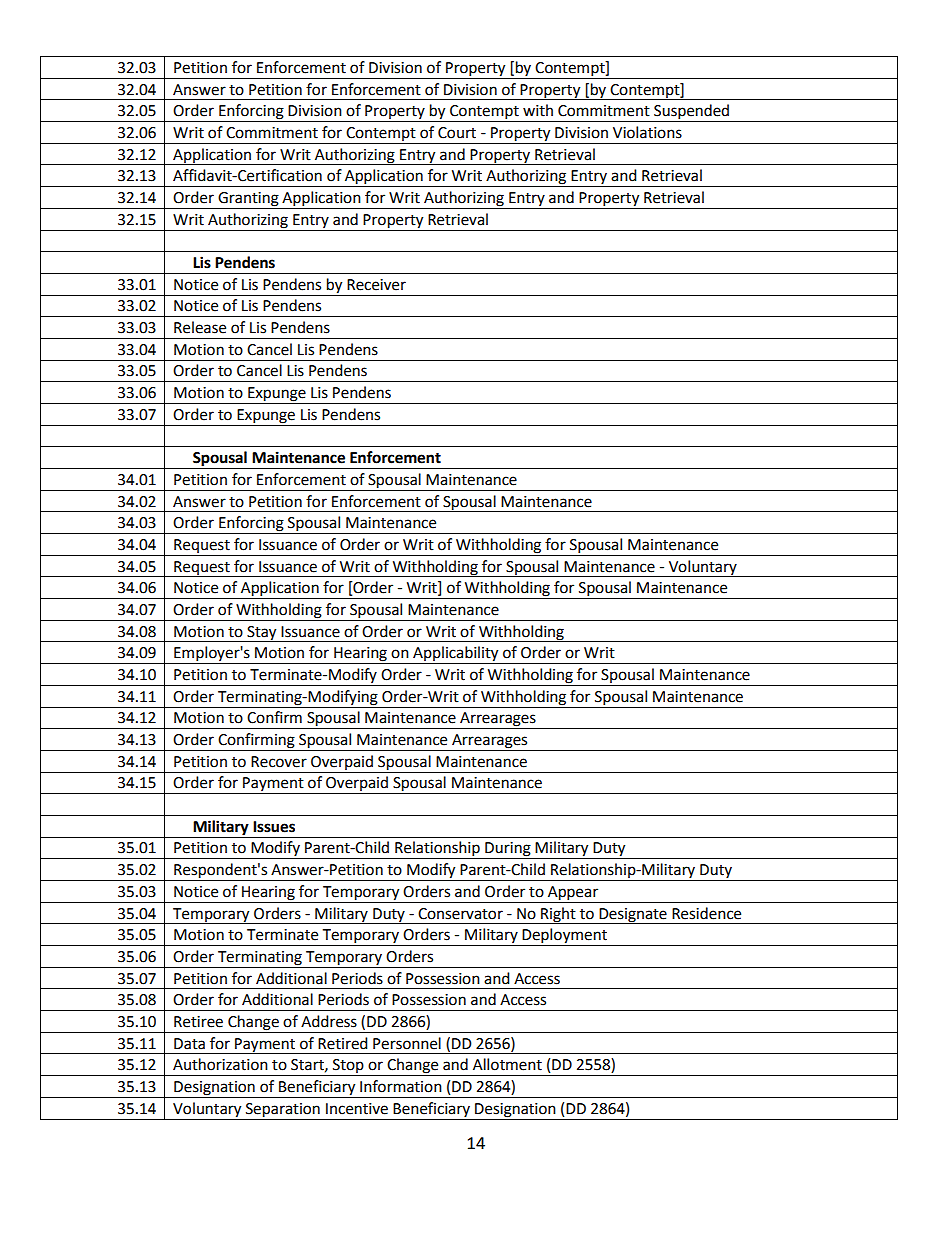  Describe the element at coordinates (573, 894) in the document. I see `Appear` at that location.
